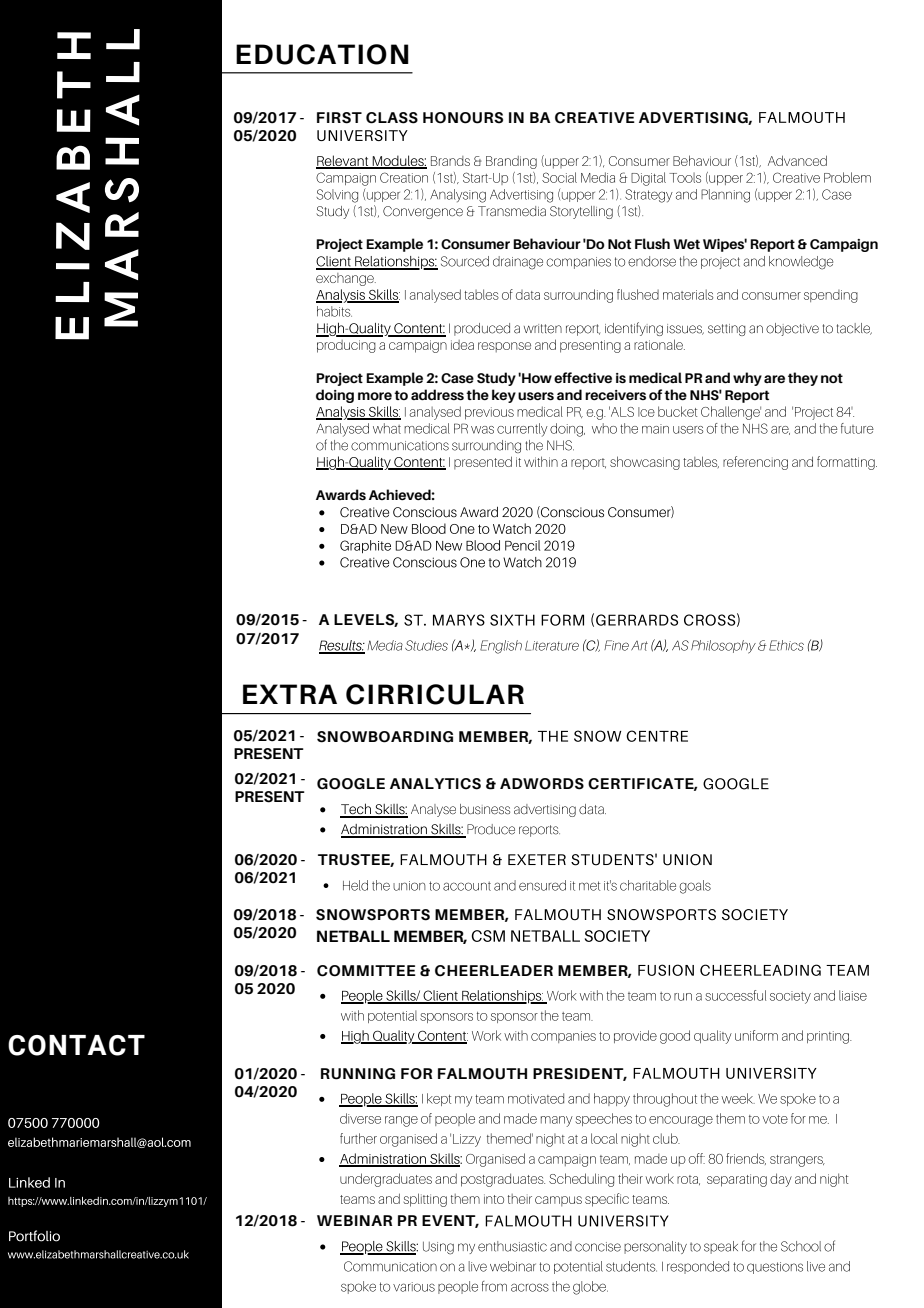  Describe the element at coordinates (438, 1248) in the screenshot. I see `Using` at that location.
